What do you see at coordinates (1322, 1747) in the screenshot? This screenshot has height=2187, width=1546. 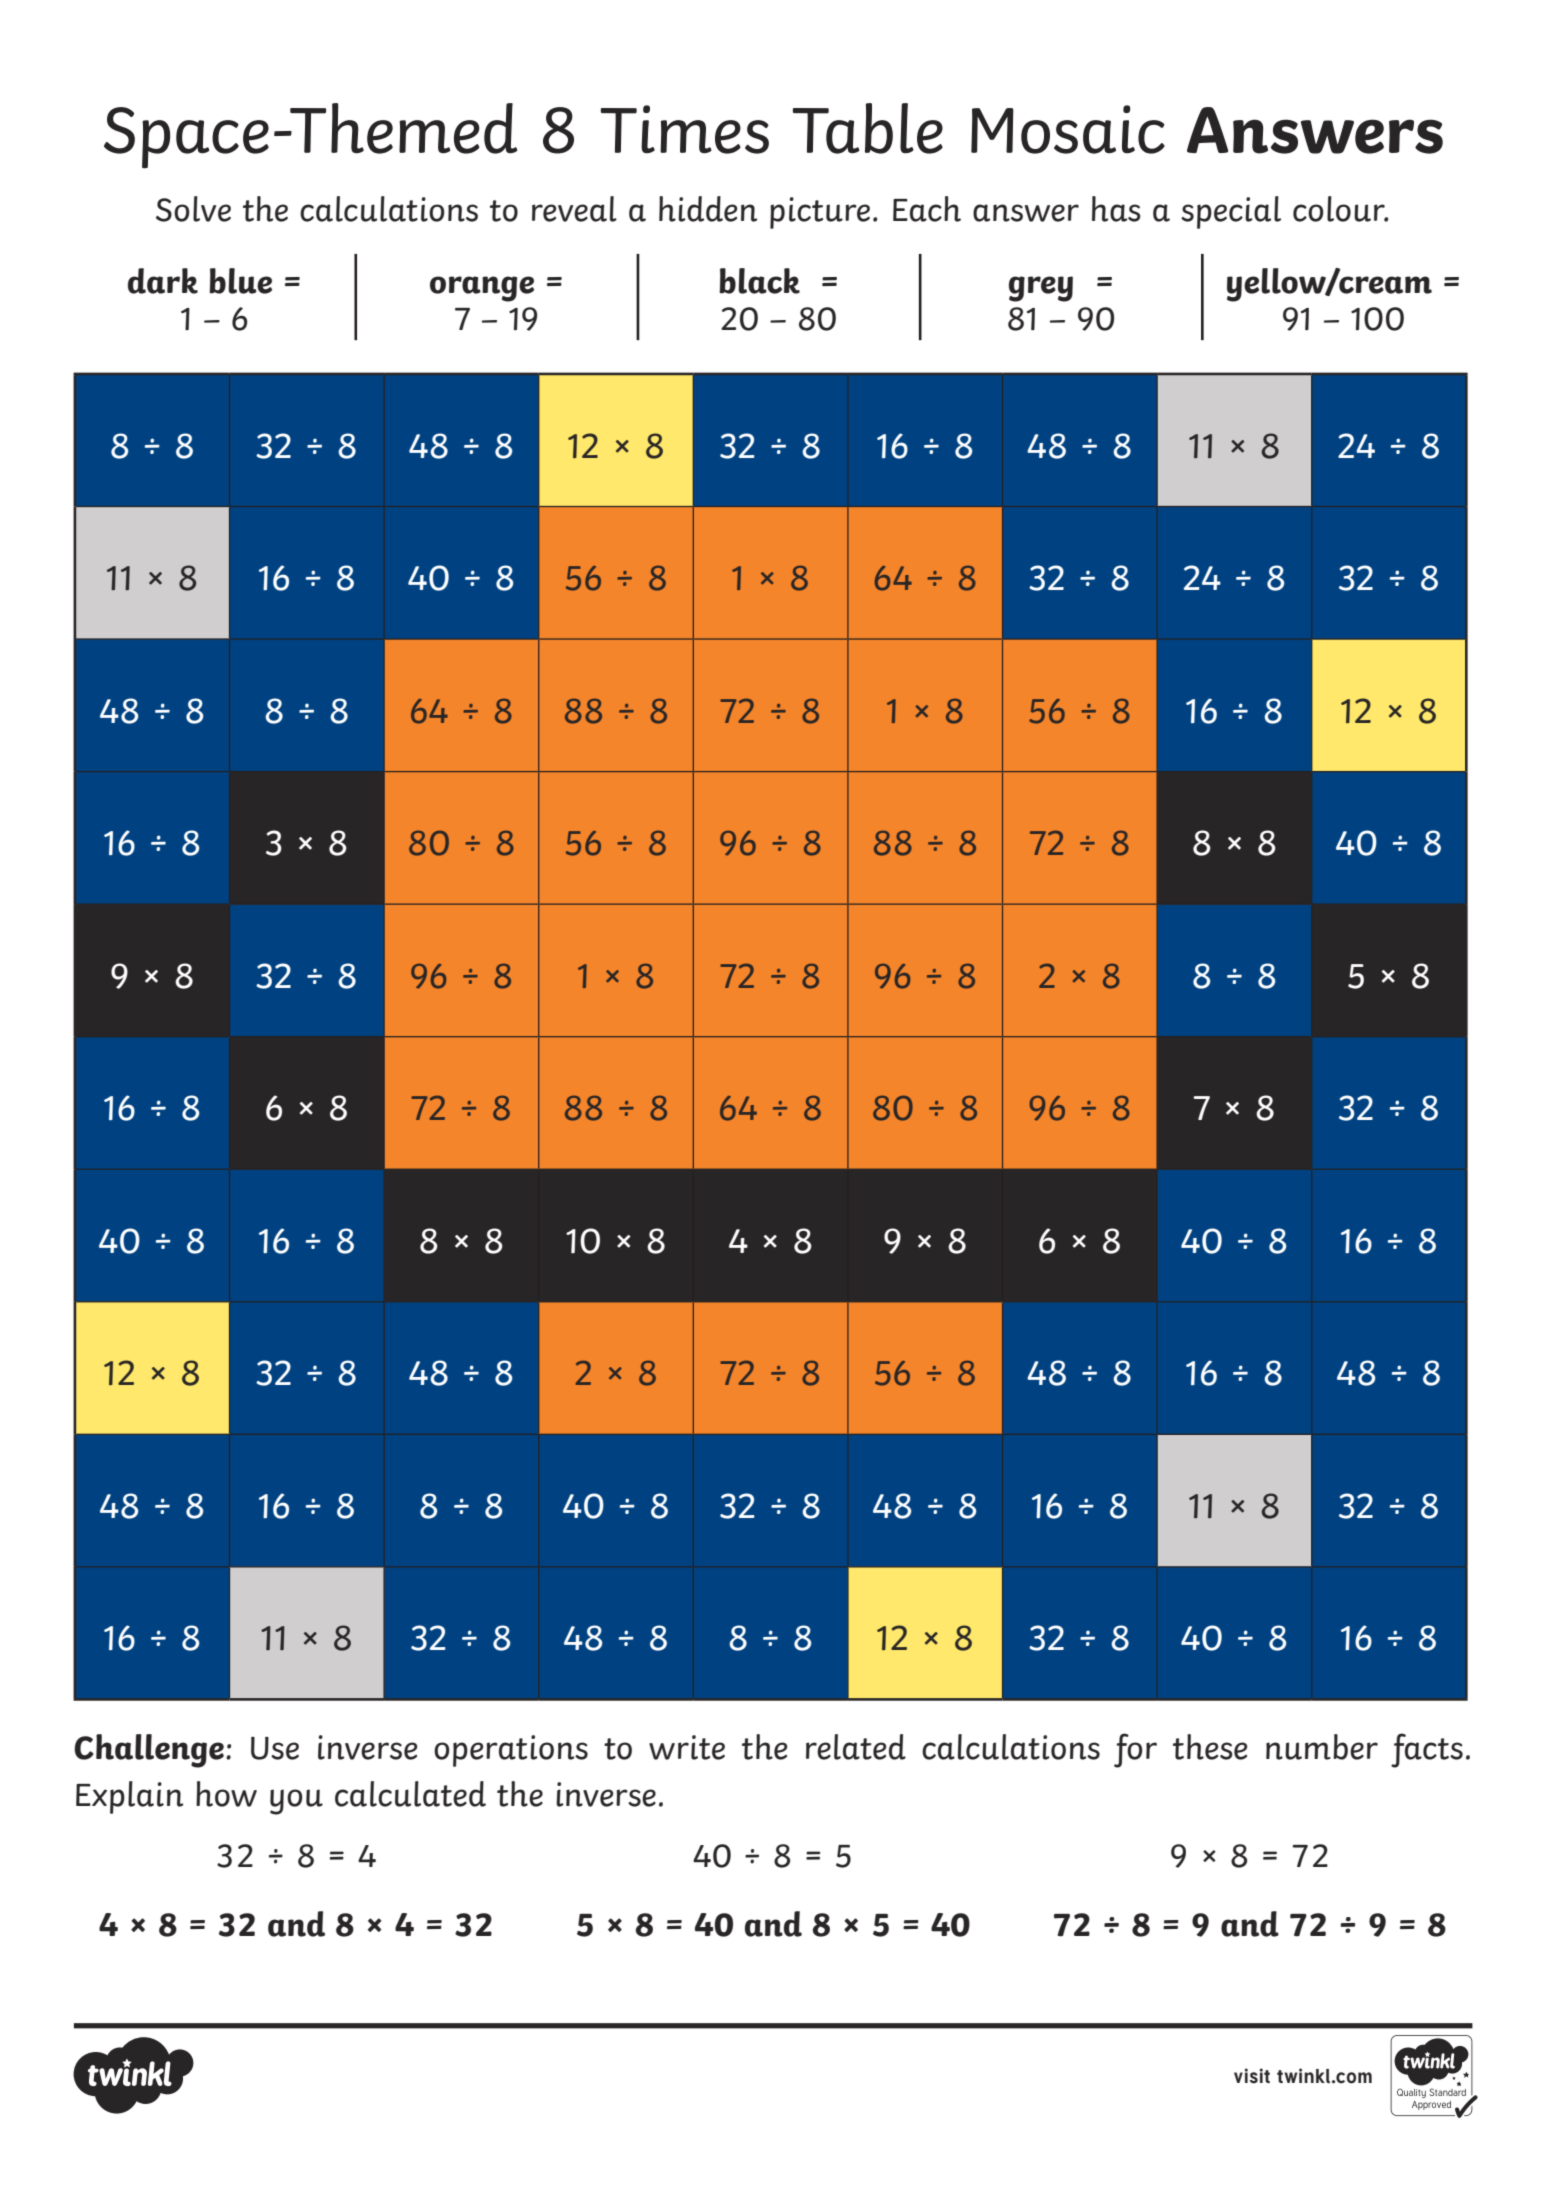 I see `number` at bounding box center [1322, 1747].
